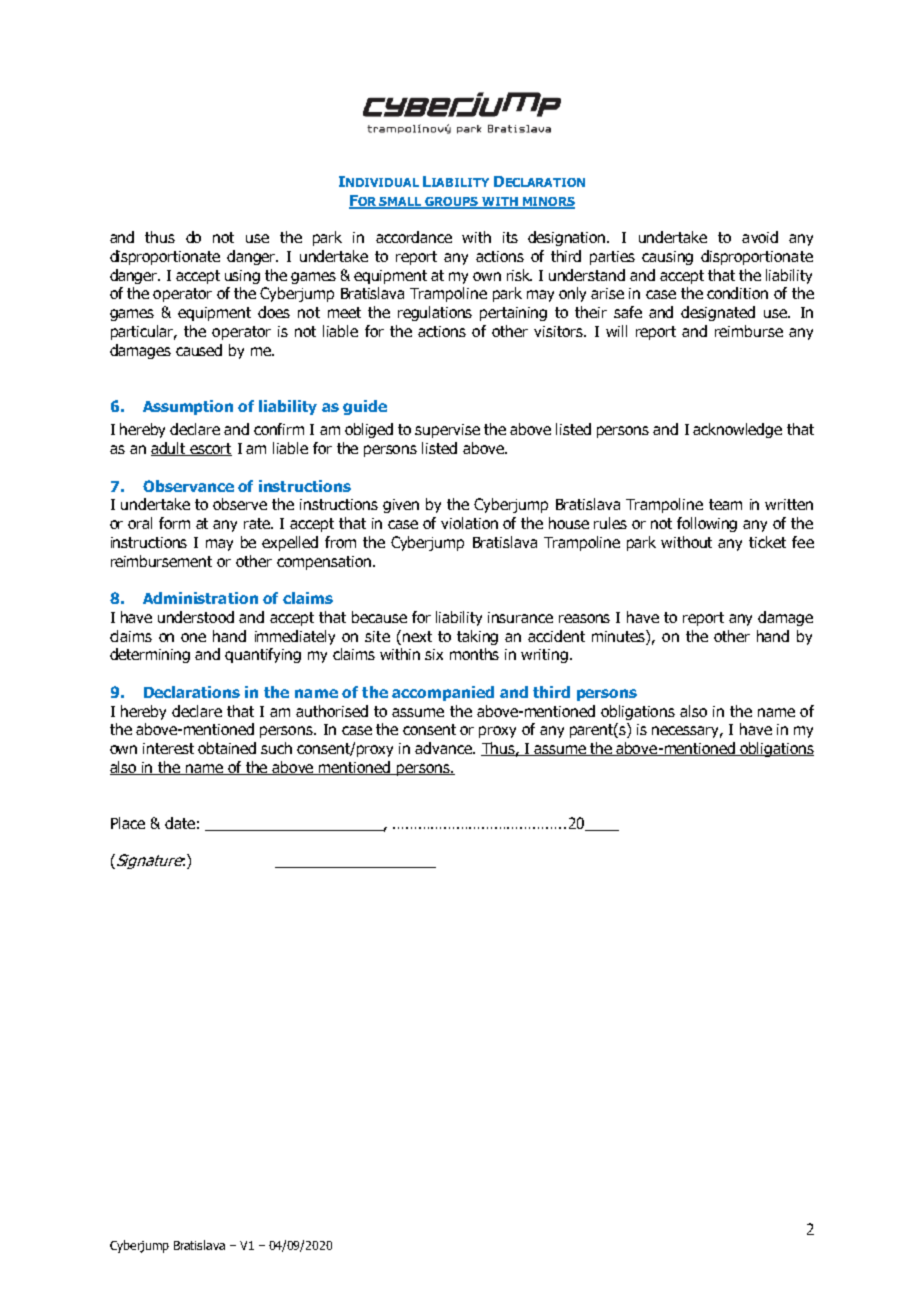 This page has height=1308, width=924. What do you see at coordinates (128, 823) in the page?
I see `Place` at bounding box center [128, 823].
